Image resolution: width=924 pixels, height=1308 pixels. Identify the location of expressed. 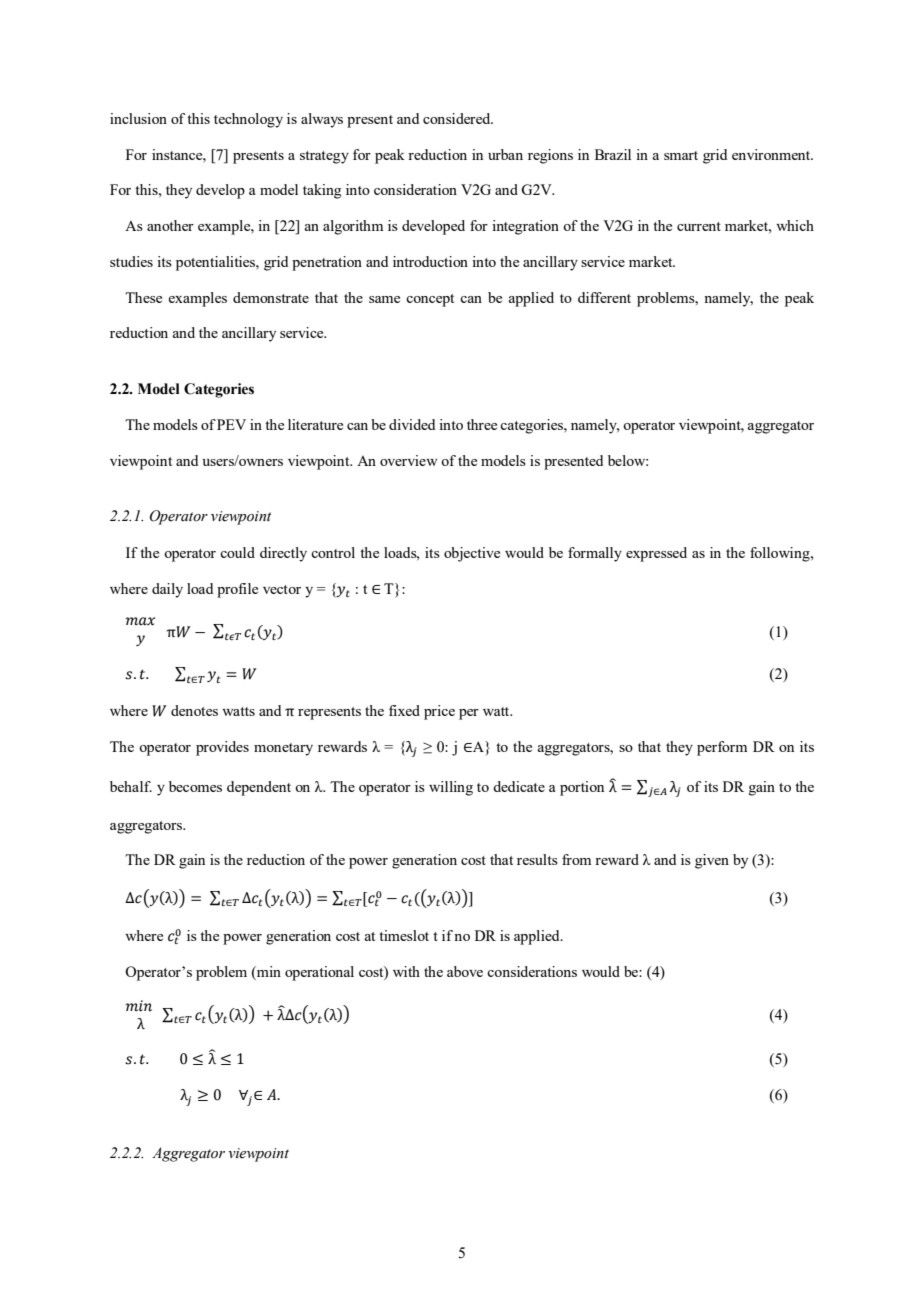
(656, 554).
